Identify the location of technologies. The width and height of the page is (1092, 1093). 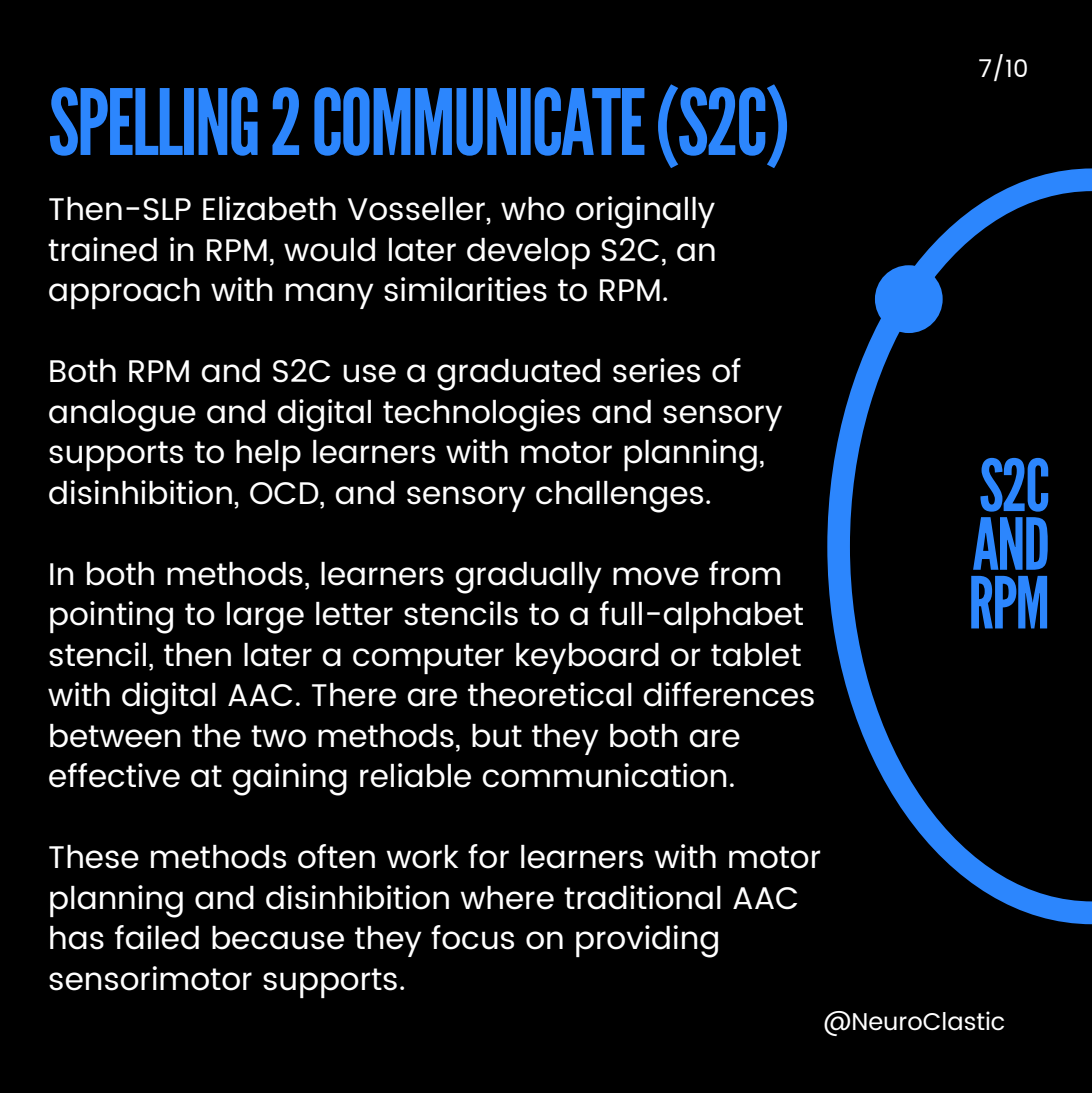
(481, 415).
